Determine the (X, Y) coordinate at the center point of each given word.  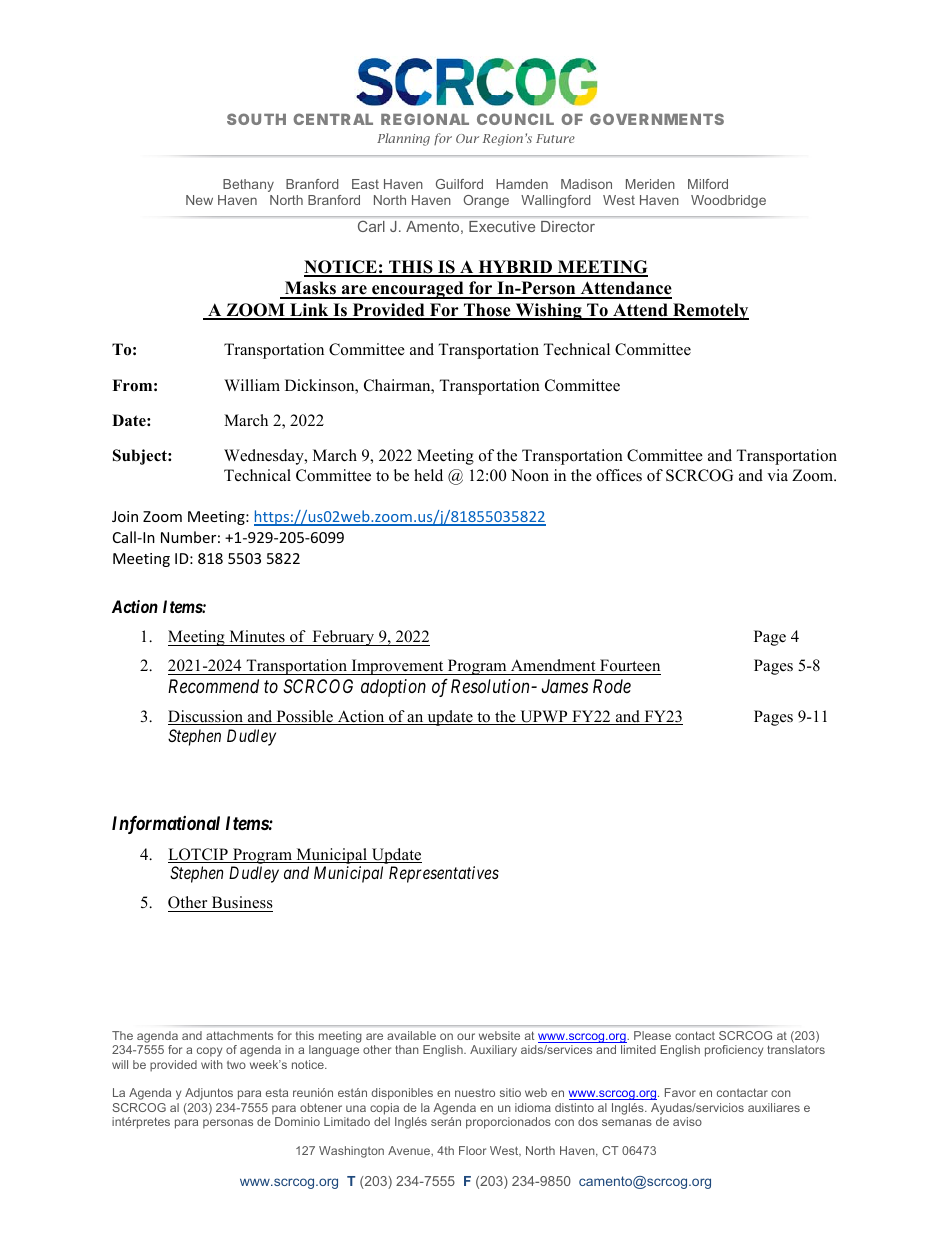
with (212, 1064)
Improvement (397, 667)
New (199, 200)
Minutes (257, 638)
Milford (708, 184)
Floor (472, 1150)
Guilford (459, 184)
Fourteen (629, 667)
